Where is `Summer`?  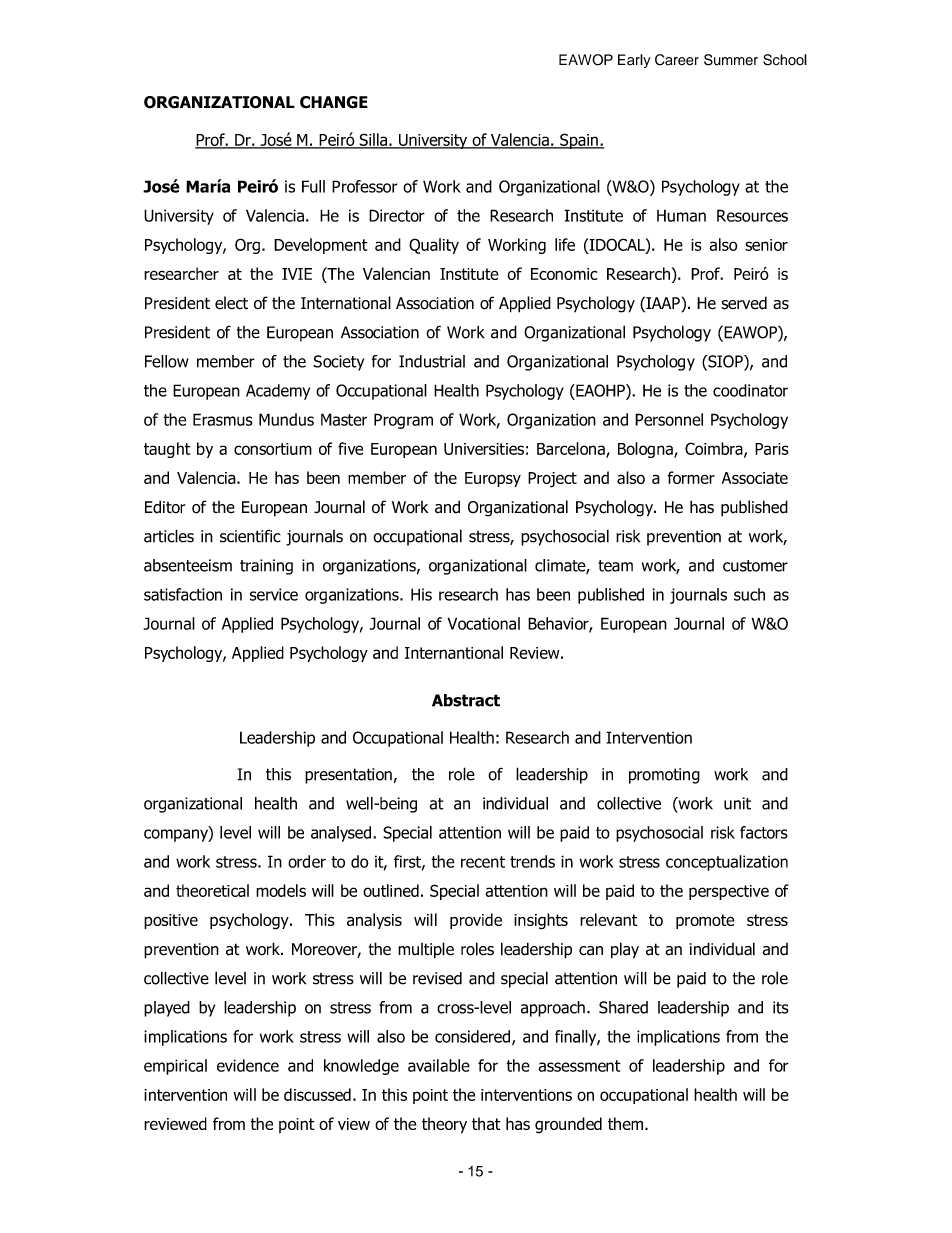
Summer is located at coordinates (731, 60).
